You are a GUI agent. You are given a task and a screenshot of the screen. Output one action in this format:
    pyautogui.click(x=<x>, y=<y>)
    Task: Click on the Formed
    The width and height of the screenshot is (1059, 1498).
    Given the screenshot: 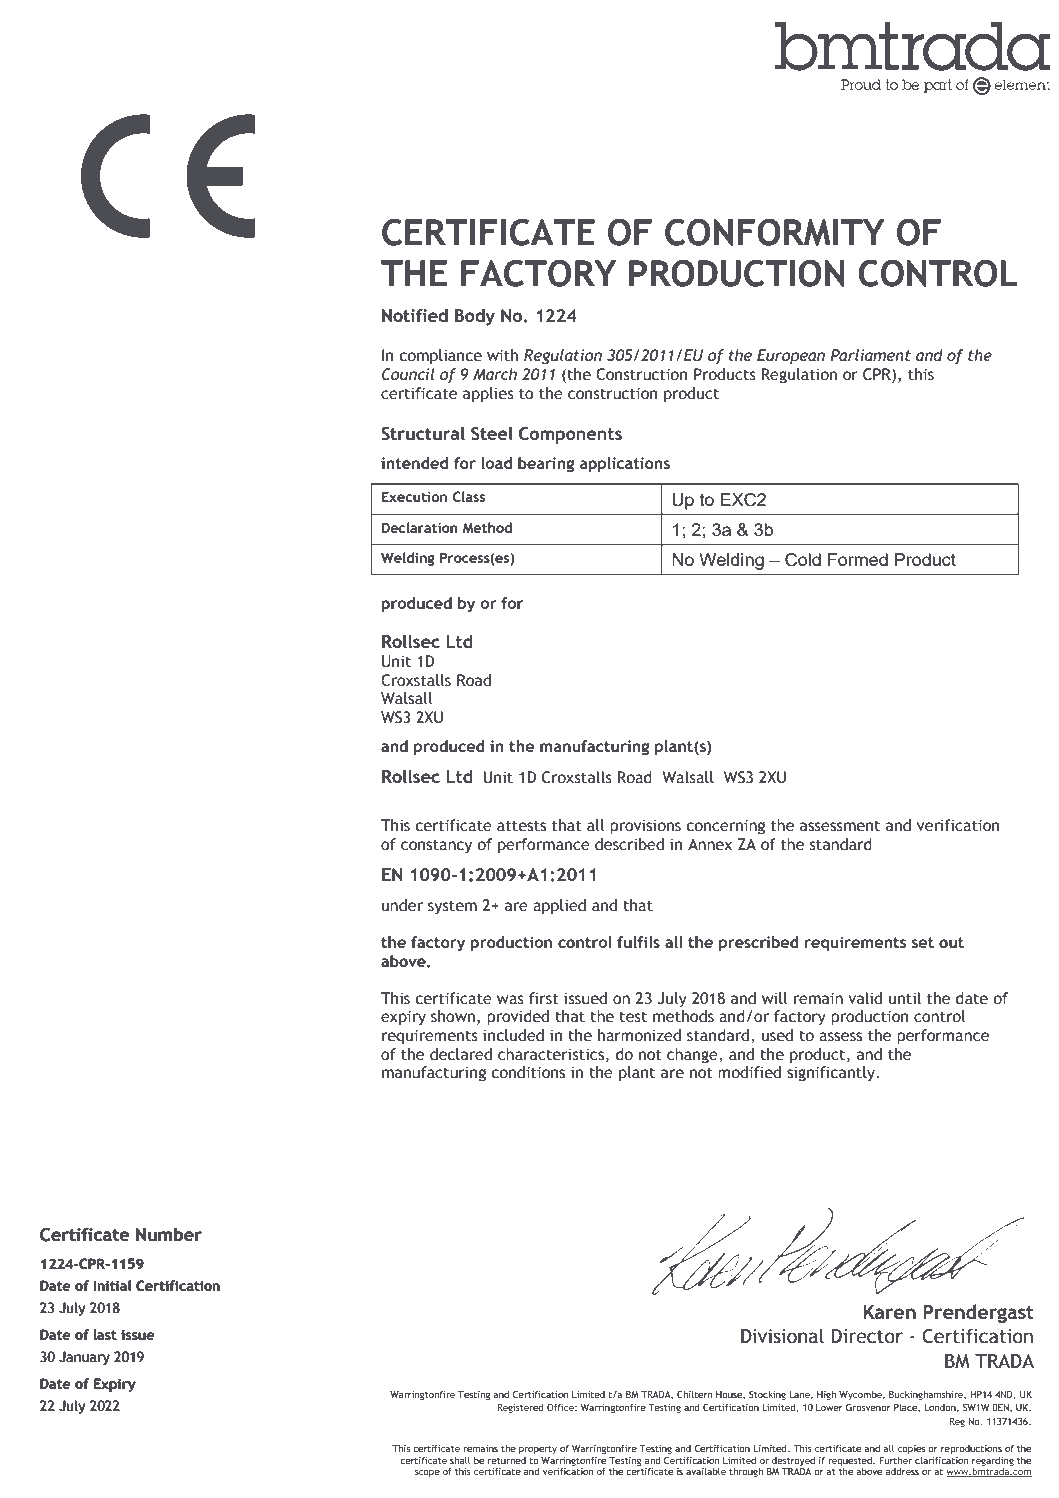 What is the action you would take?
    pyautogui.click(x=858, y=559)
